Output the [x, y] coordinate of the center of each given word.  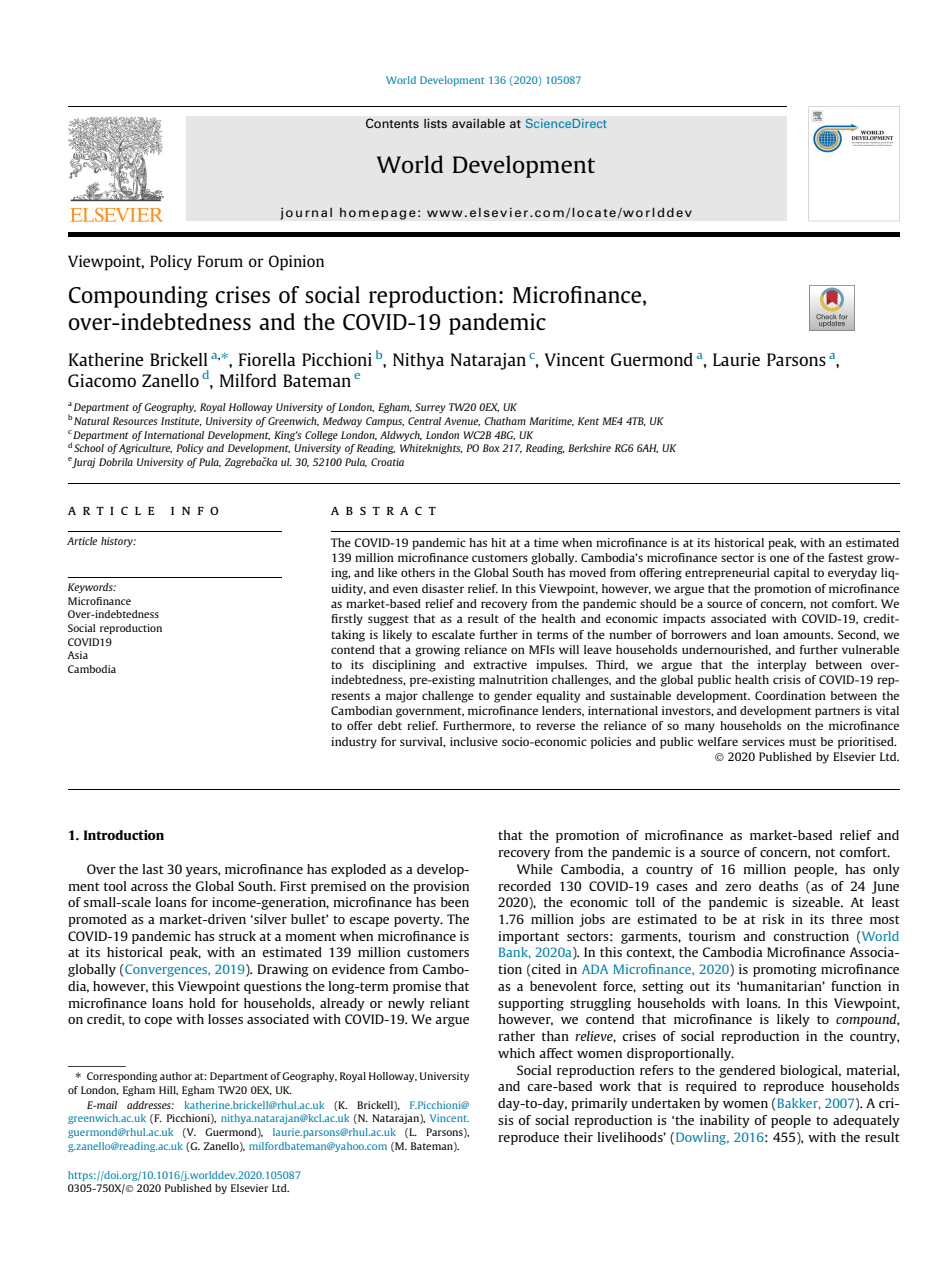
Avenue [462, 421]
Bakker [798, 1104]
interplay [782, 666]
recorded [524, 886]
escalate [453, 634]
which [516, 1053]
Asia [77, 655]
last [153, 869]
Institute [181, 421]
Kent [588, 421]
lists [435, 123]
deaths [778, 886]
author [176, 1076]
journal [306, 213]
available [478, 123]
